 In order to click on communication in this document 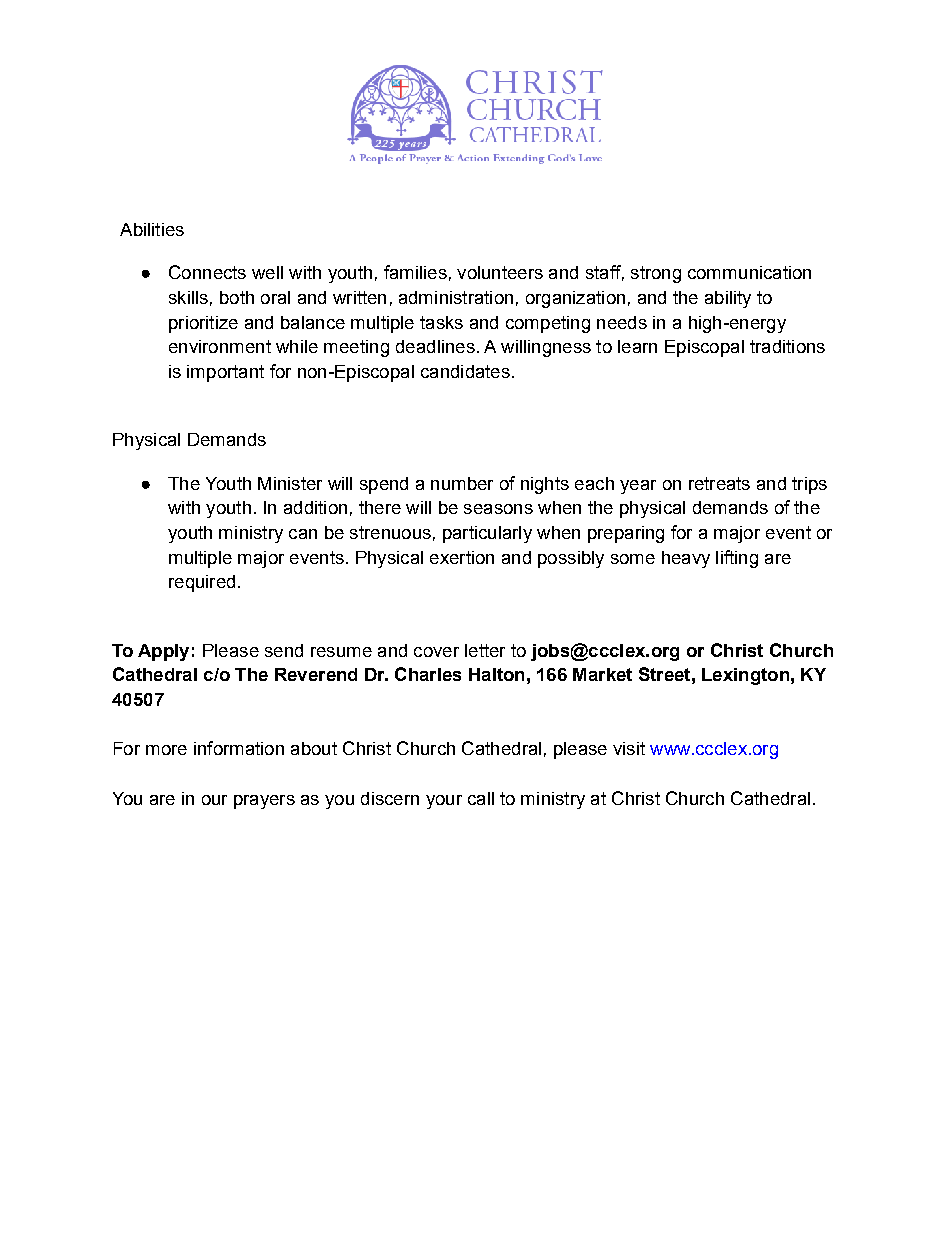, I will do `click(749, 272)`.
